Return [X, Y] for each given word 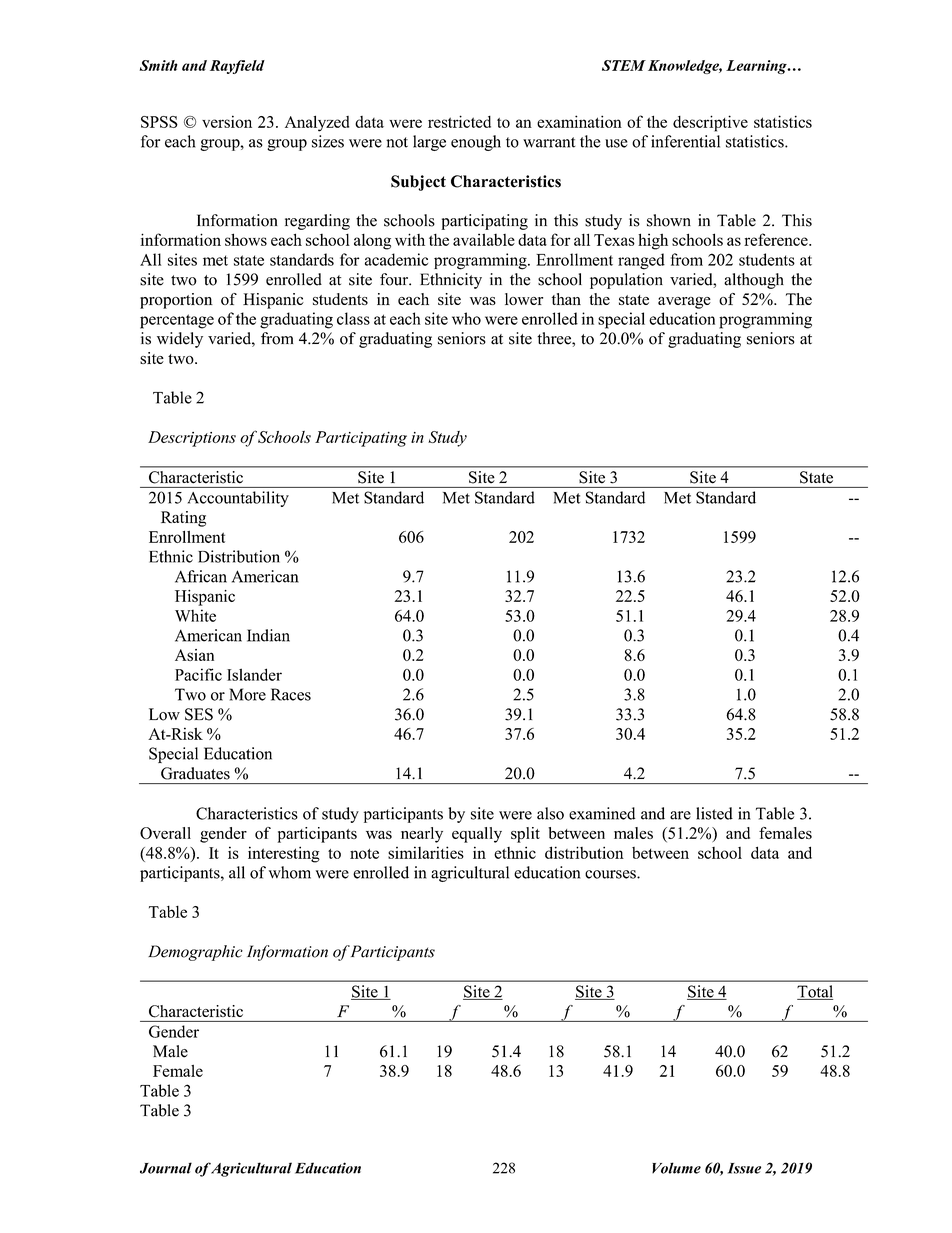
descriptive [710, 123]
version [227, 121]
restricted [459, 121]
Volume [676, 1168]
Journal [166, 1168]
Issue [744, 1168]
